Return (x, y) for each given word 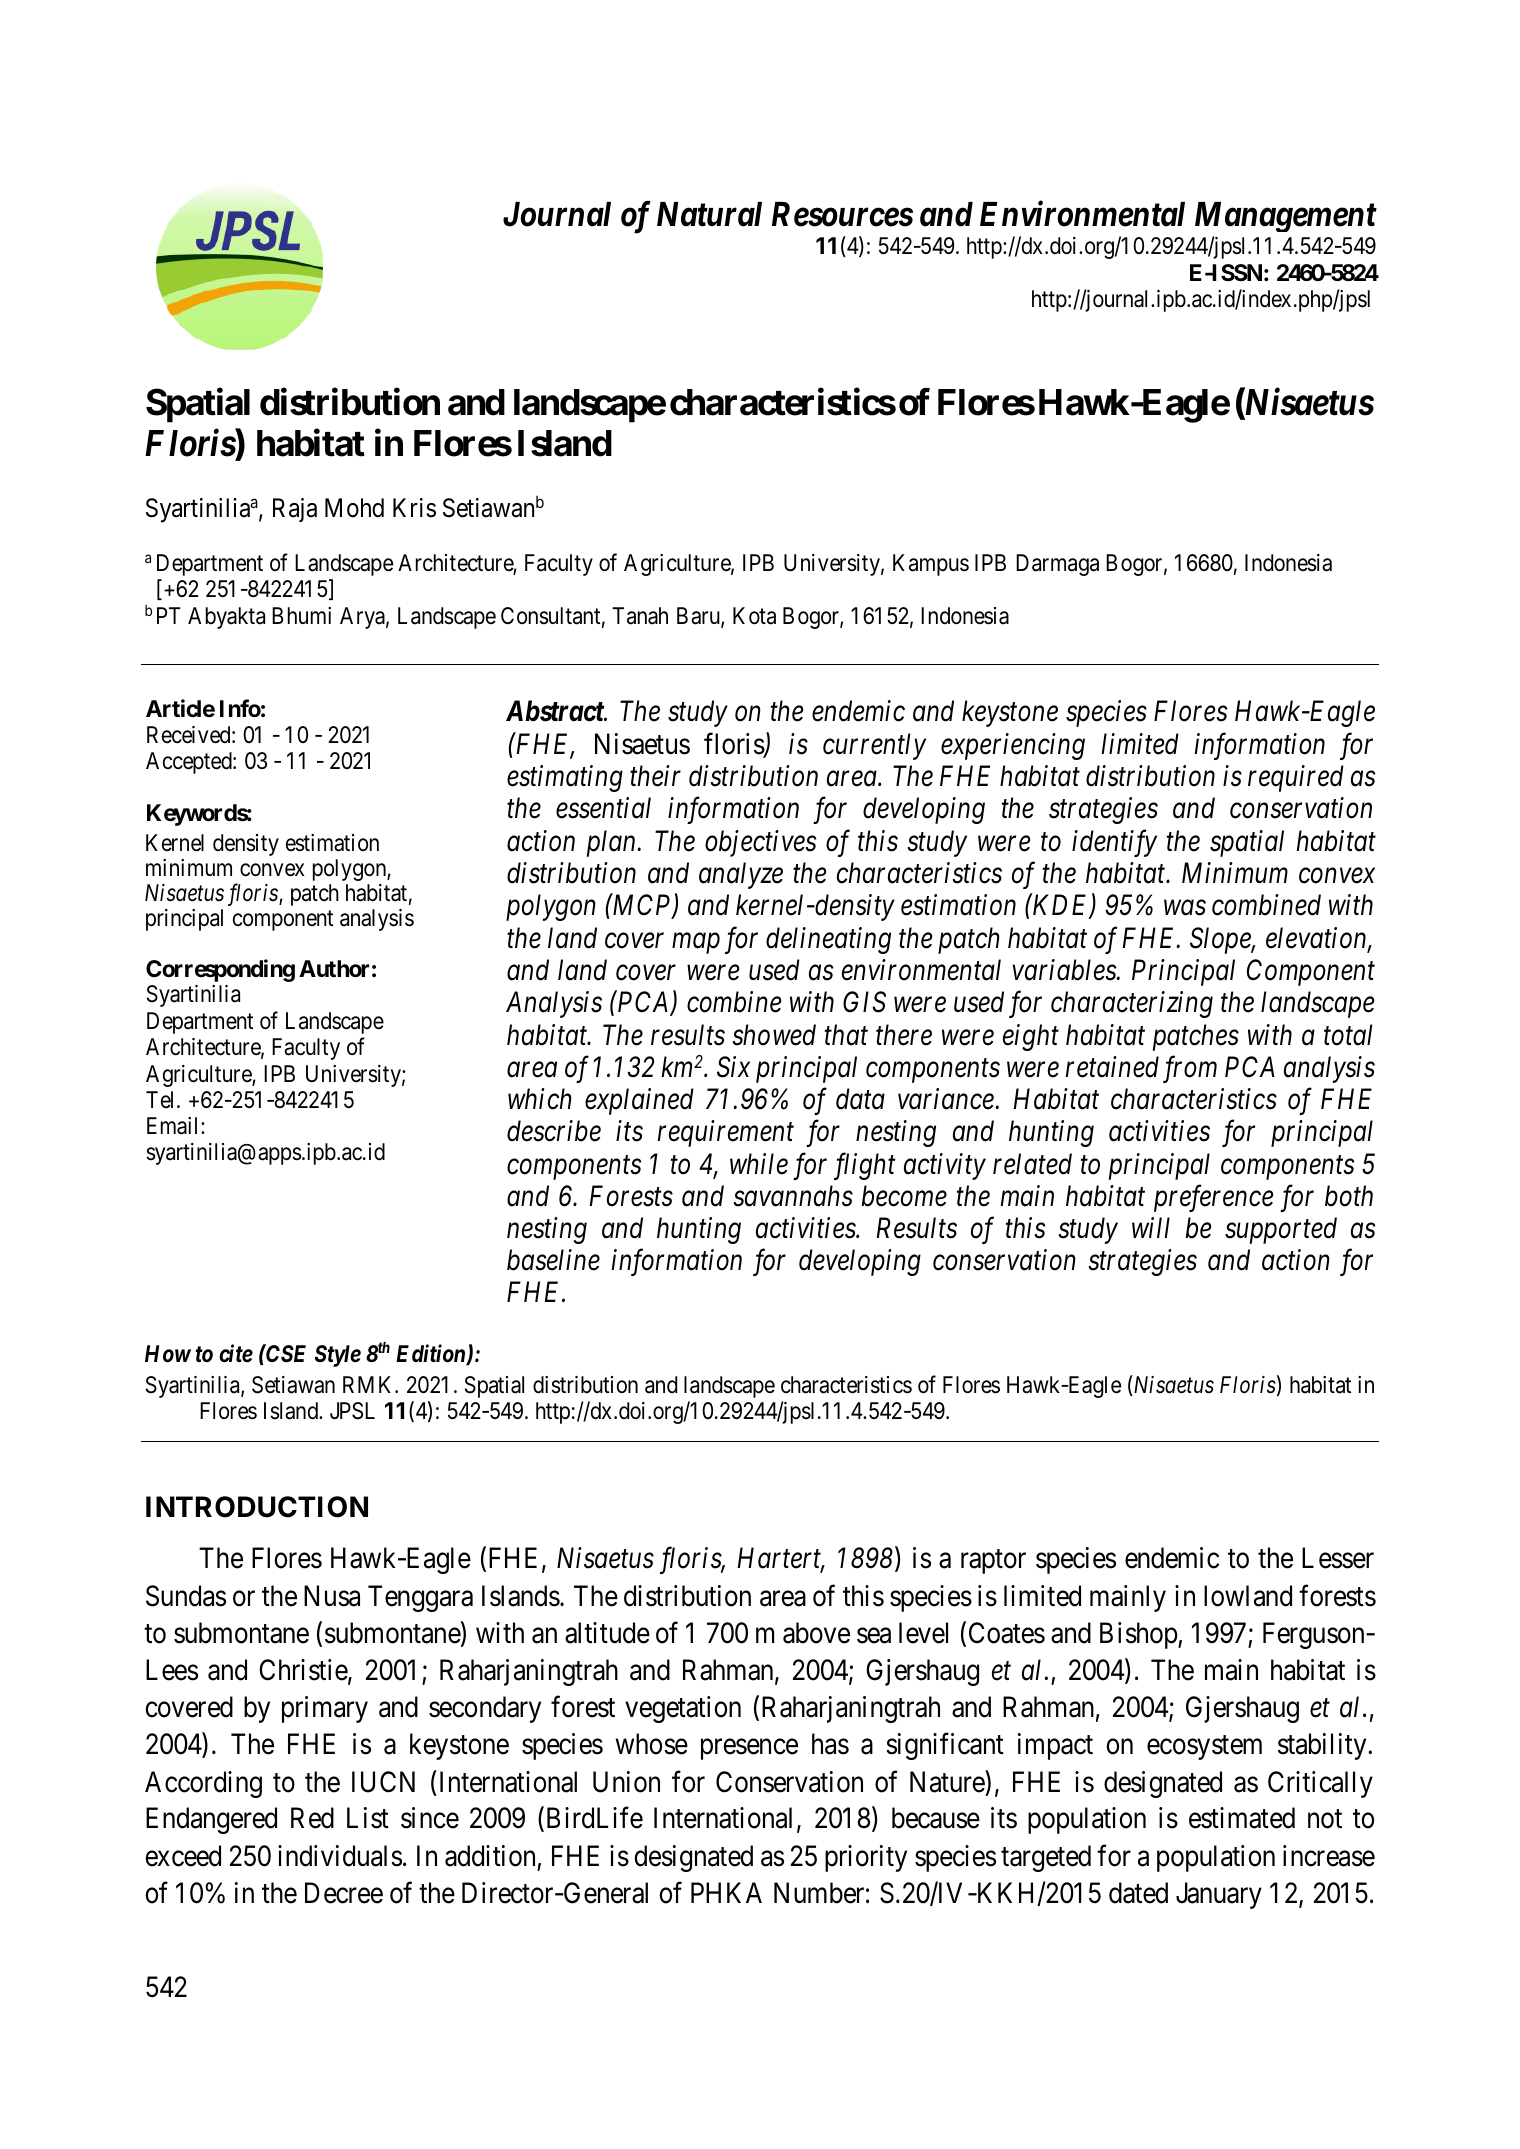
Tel (162, 1100)
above (816, 1633)
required (1296, 778)
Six (733, 1067)
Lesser (1338, 1558)
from (1190, 1069)
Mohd (354, 508)
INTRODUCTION (257, 1507)
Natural (709, 214)
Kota (754, 616)
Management (1286, 217)
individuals (340, 1856)
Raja (295, 510)
